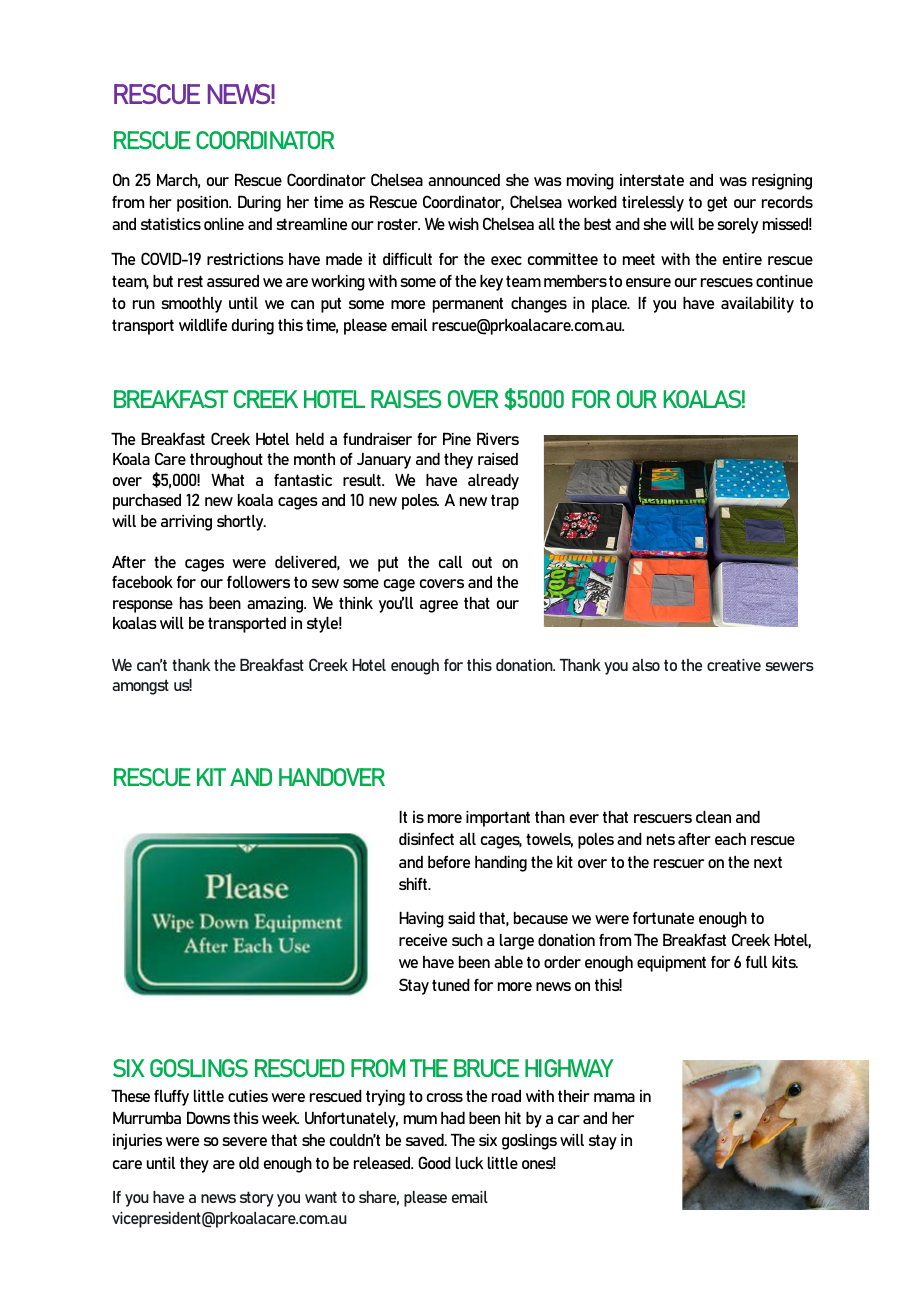 This screenshot has width=924, height=1308. What do you see at coordinates (421, 920) in the screenshot?
I see `Having` at bounding box center [421, 920].
